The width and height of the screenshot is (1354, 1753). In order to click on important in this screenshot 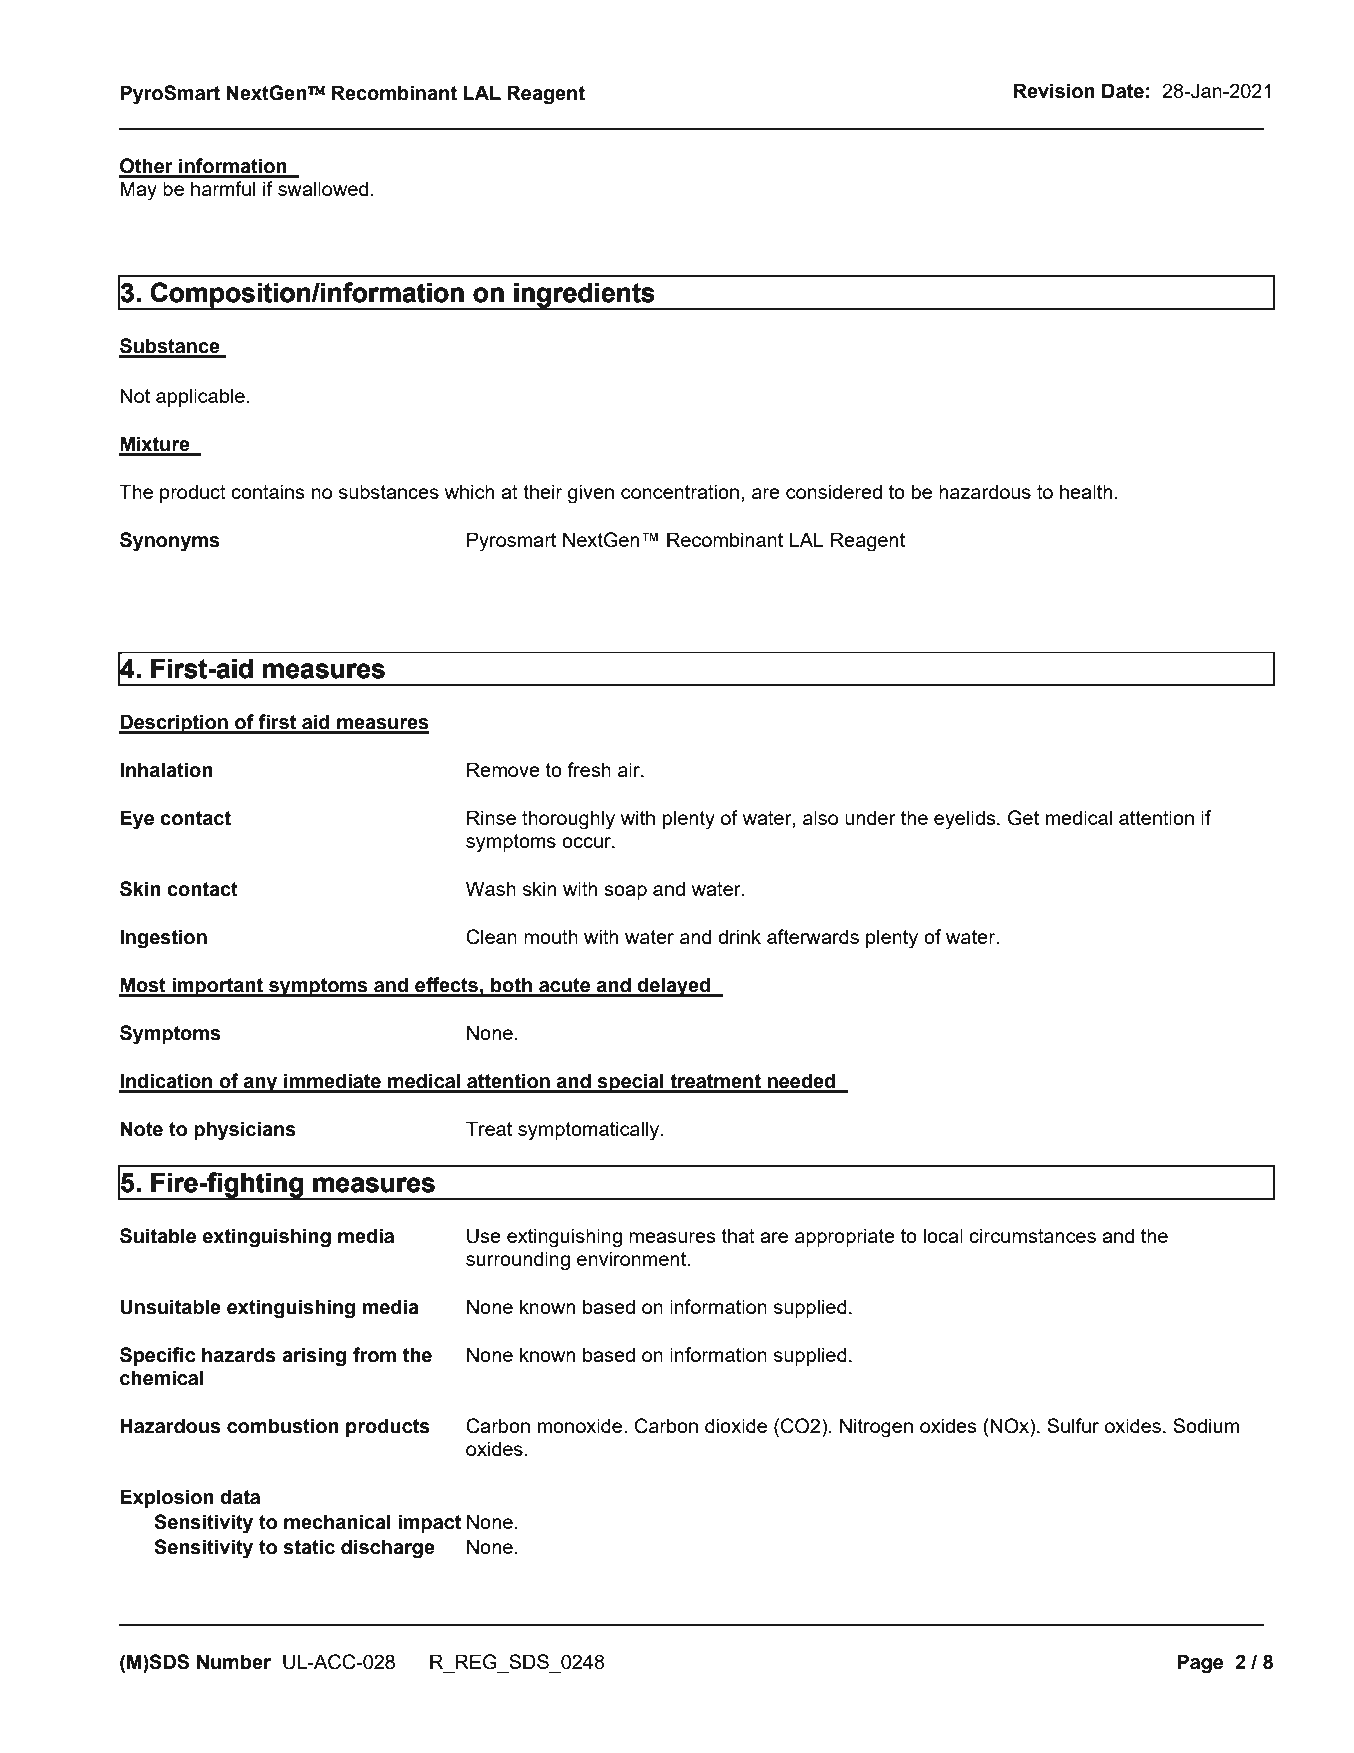, I will do `click(218, 987)`.
